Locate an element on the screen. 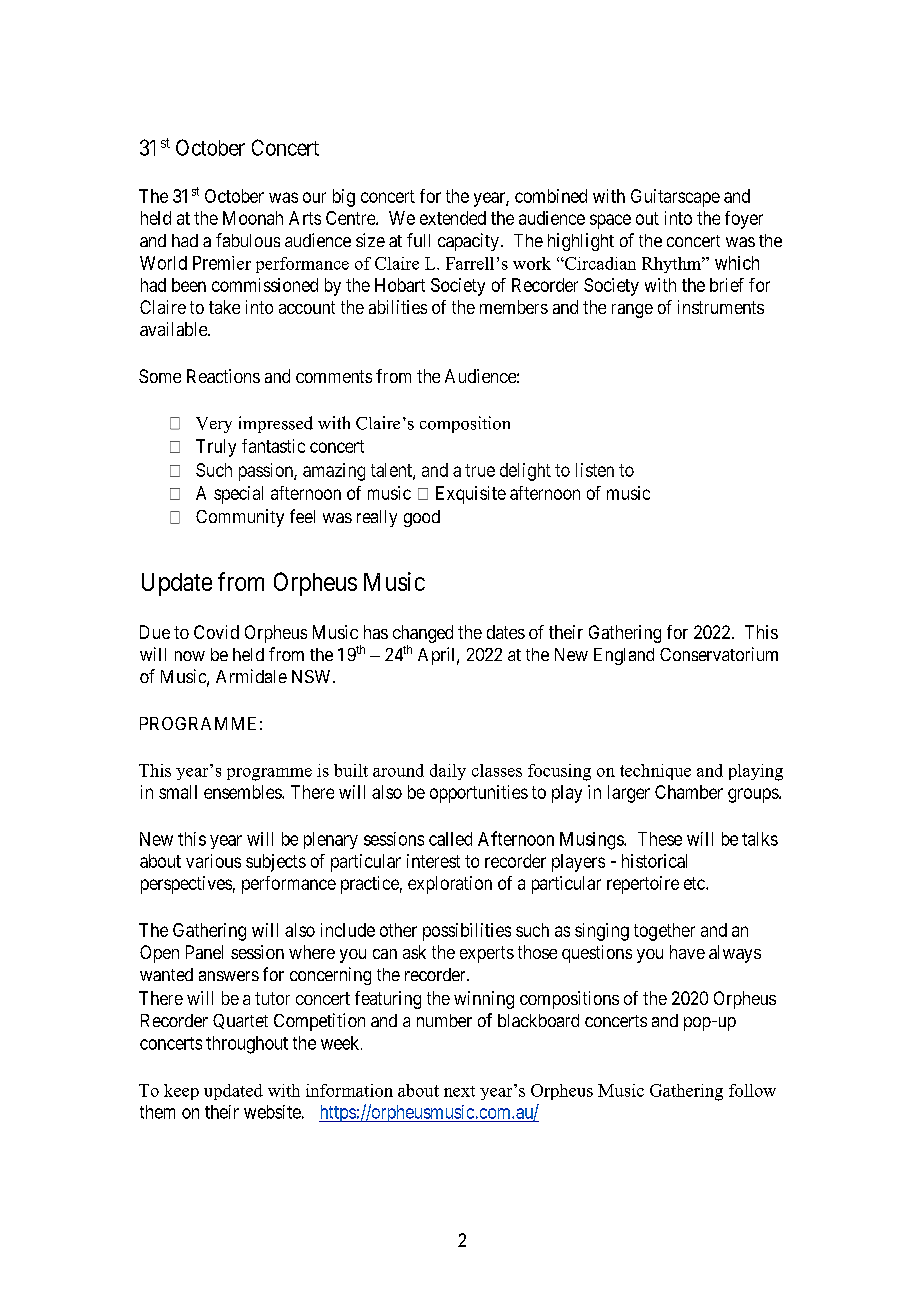  next is located at coordinates (459, 1091).
